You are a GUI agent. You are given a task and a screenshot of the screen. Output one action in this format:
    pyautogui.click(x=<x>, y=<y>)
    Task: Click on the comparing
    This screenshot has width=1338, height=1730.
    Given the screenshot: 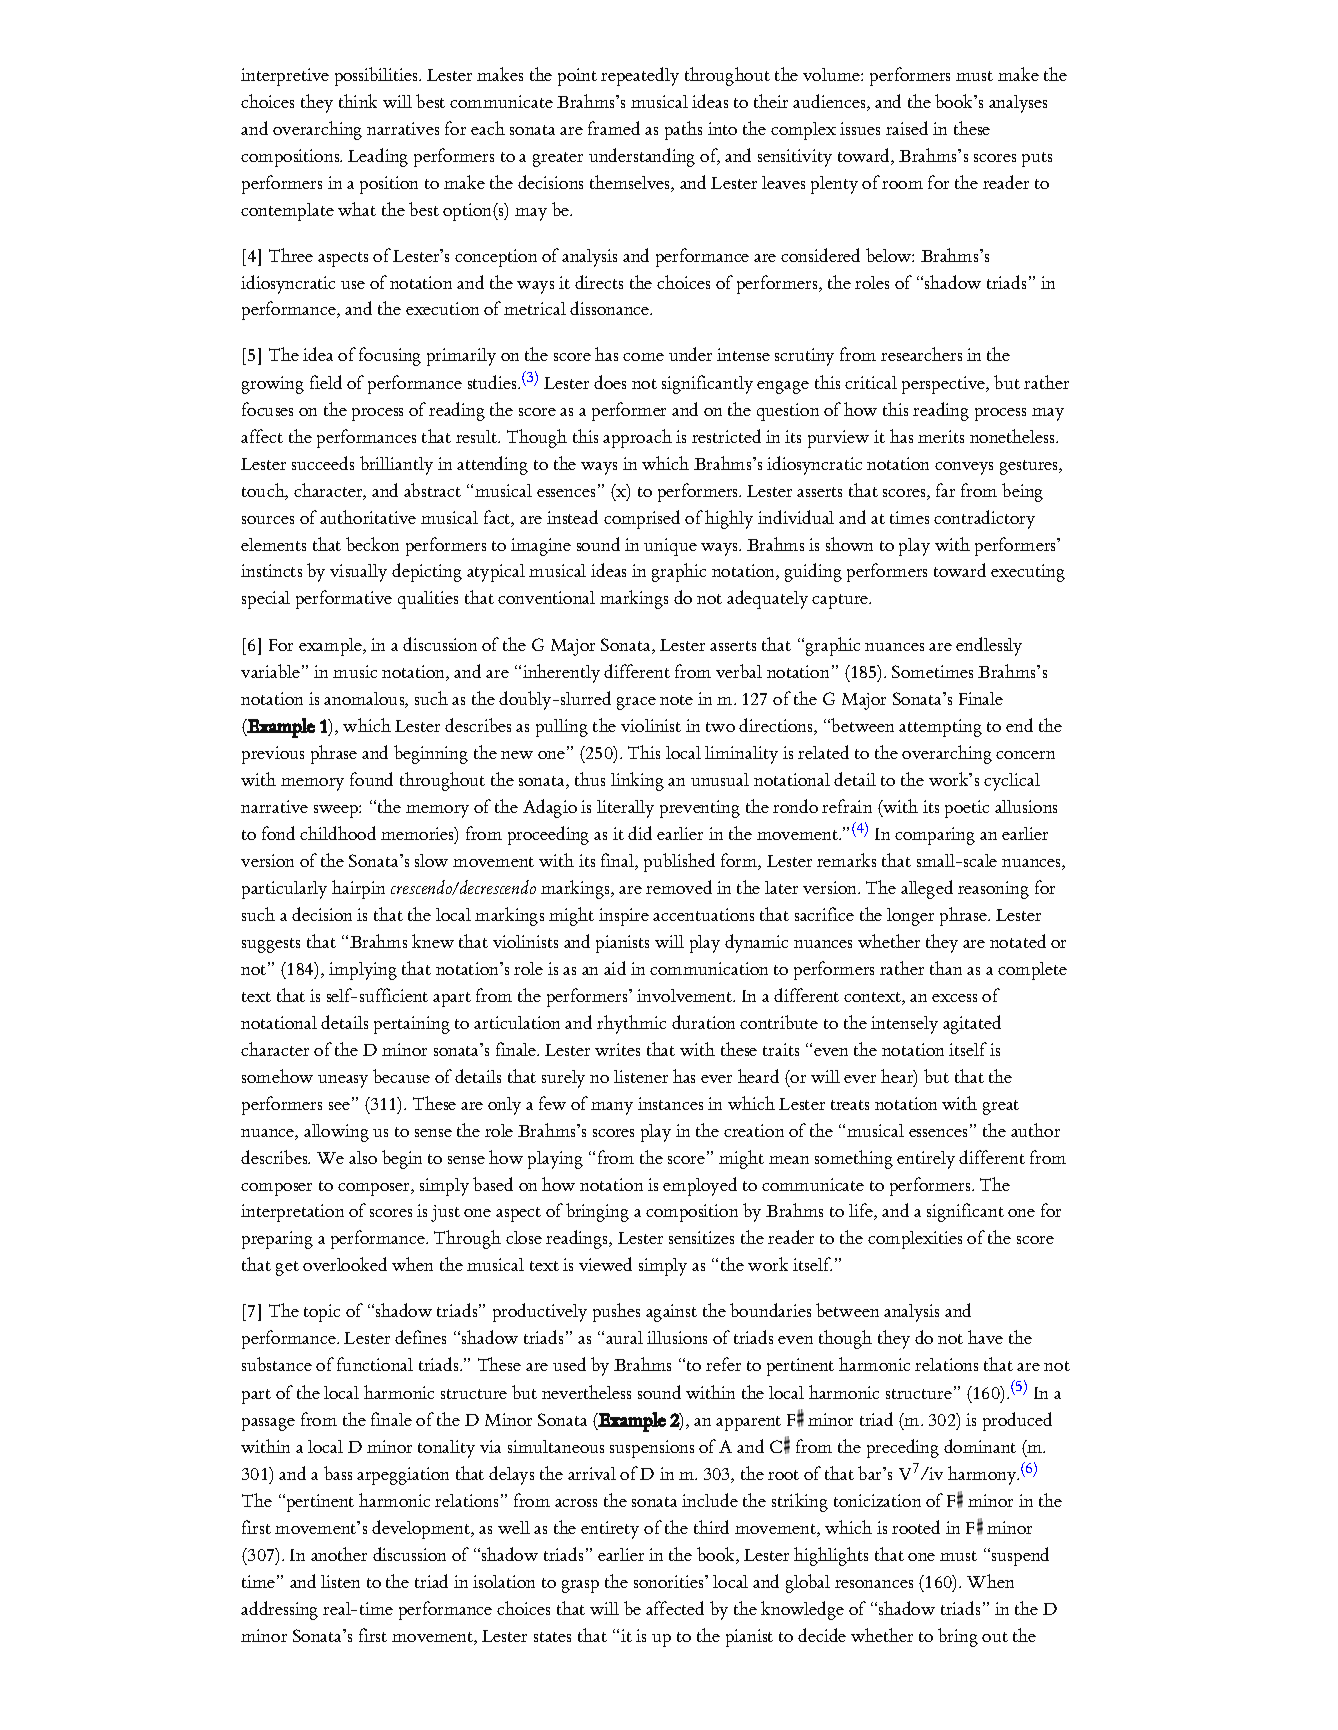 What is the action you would take?
    pyautogui.click(x=935, y=836)
